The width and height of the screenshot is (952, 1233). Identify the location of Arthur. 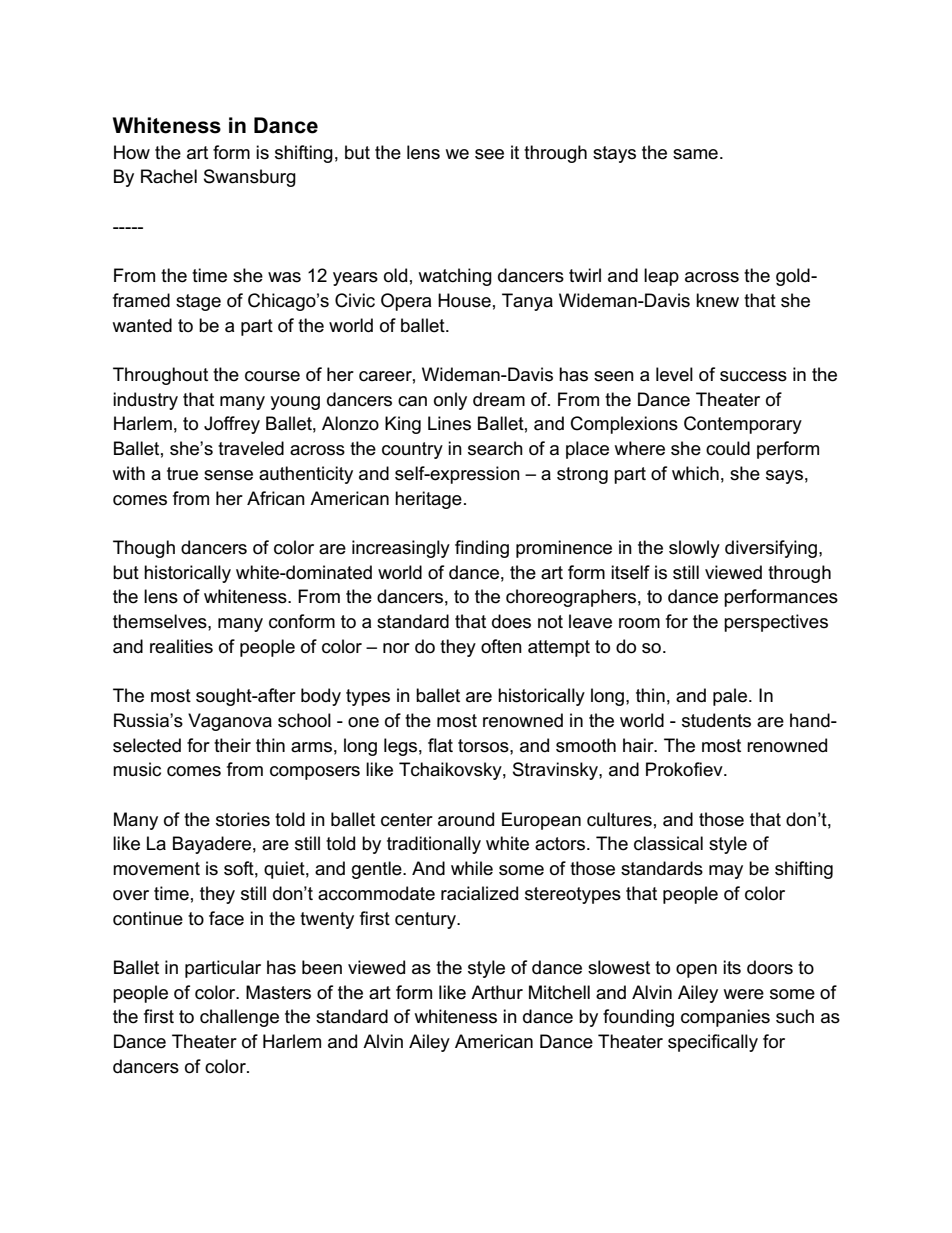
(497, 992).
